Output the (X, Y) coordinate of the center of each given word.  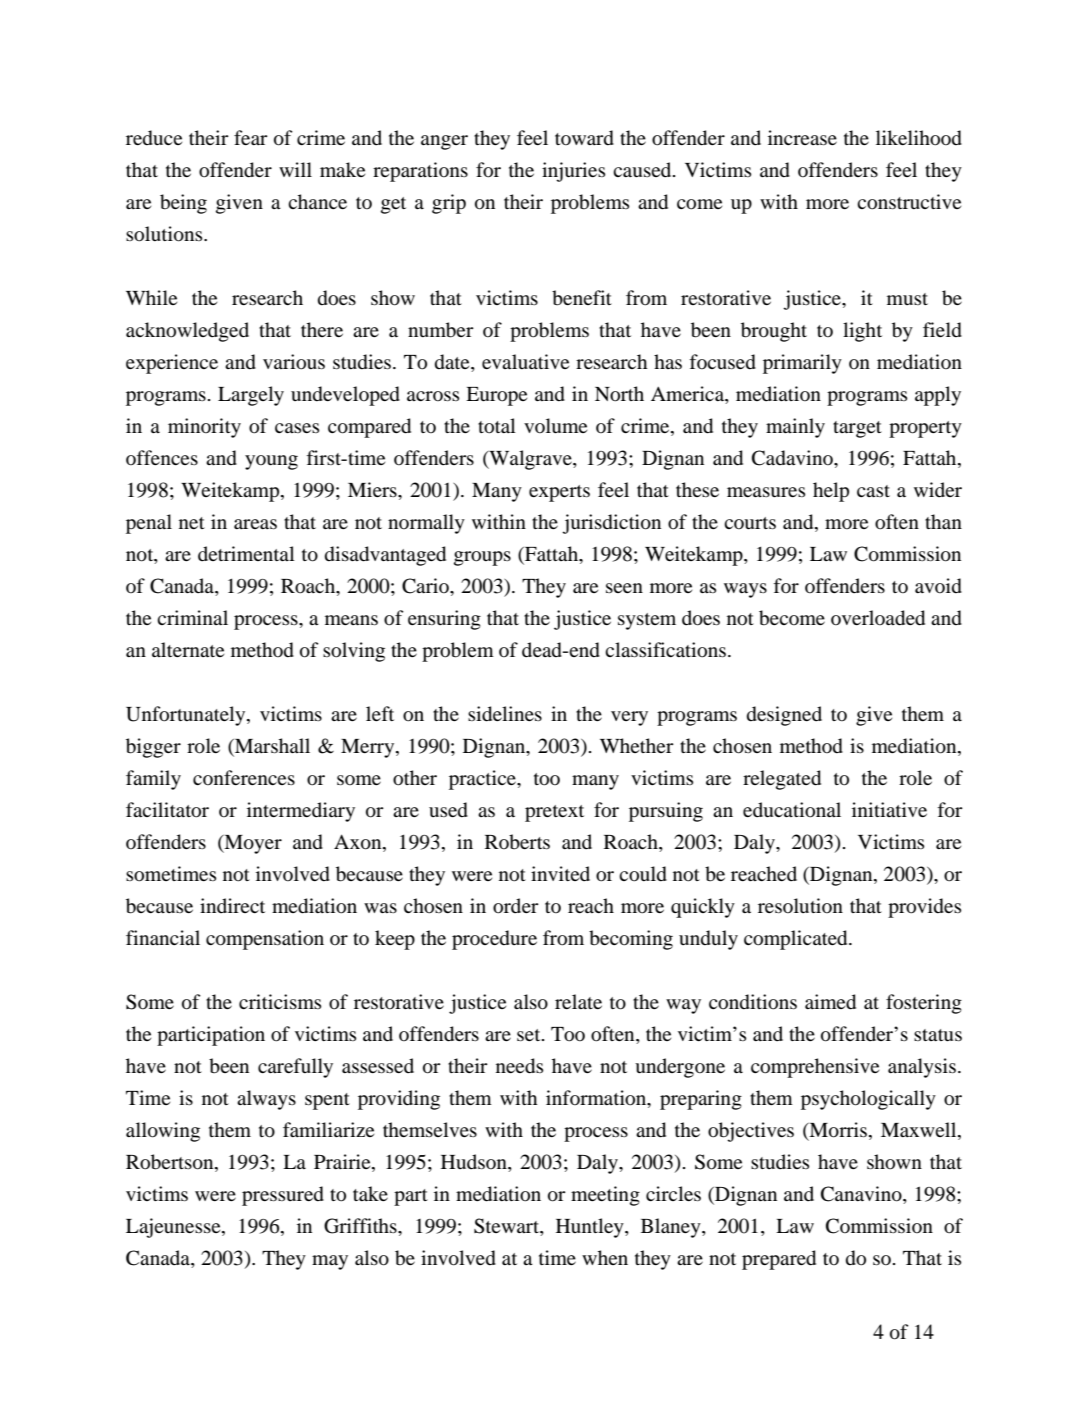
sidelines (505, 714)
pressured (283, 1196)
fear (251, 137)
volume (555, 426)
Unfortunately (187, 716)
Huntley (591, 1228)
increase (802, 137)
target (857, 429)
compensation (265, 940)
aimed (830, 1002)
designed (784, 716)
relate (578, 1001)
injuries (573, 172)
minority (204, 428)
